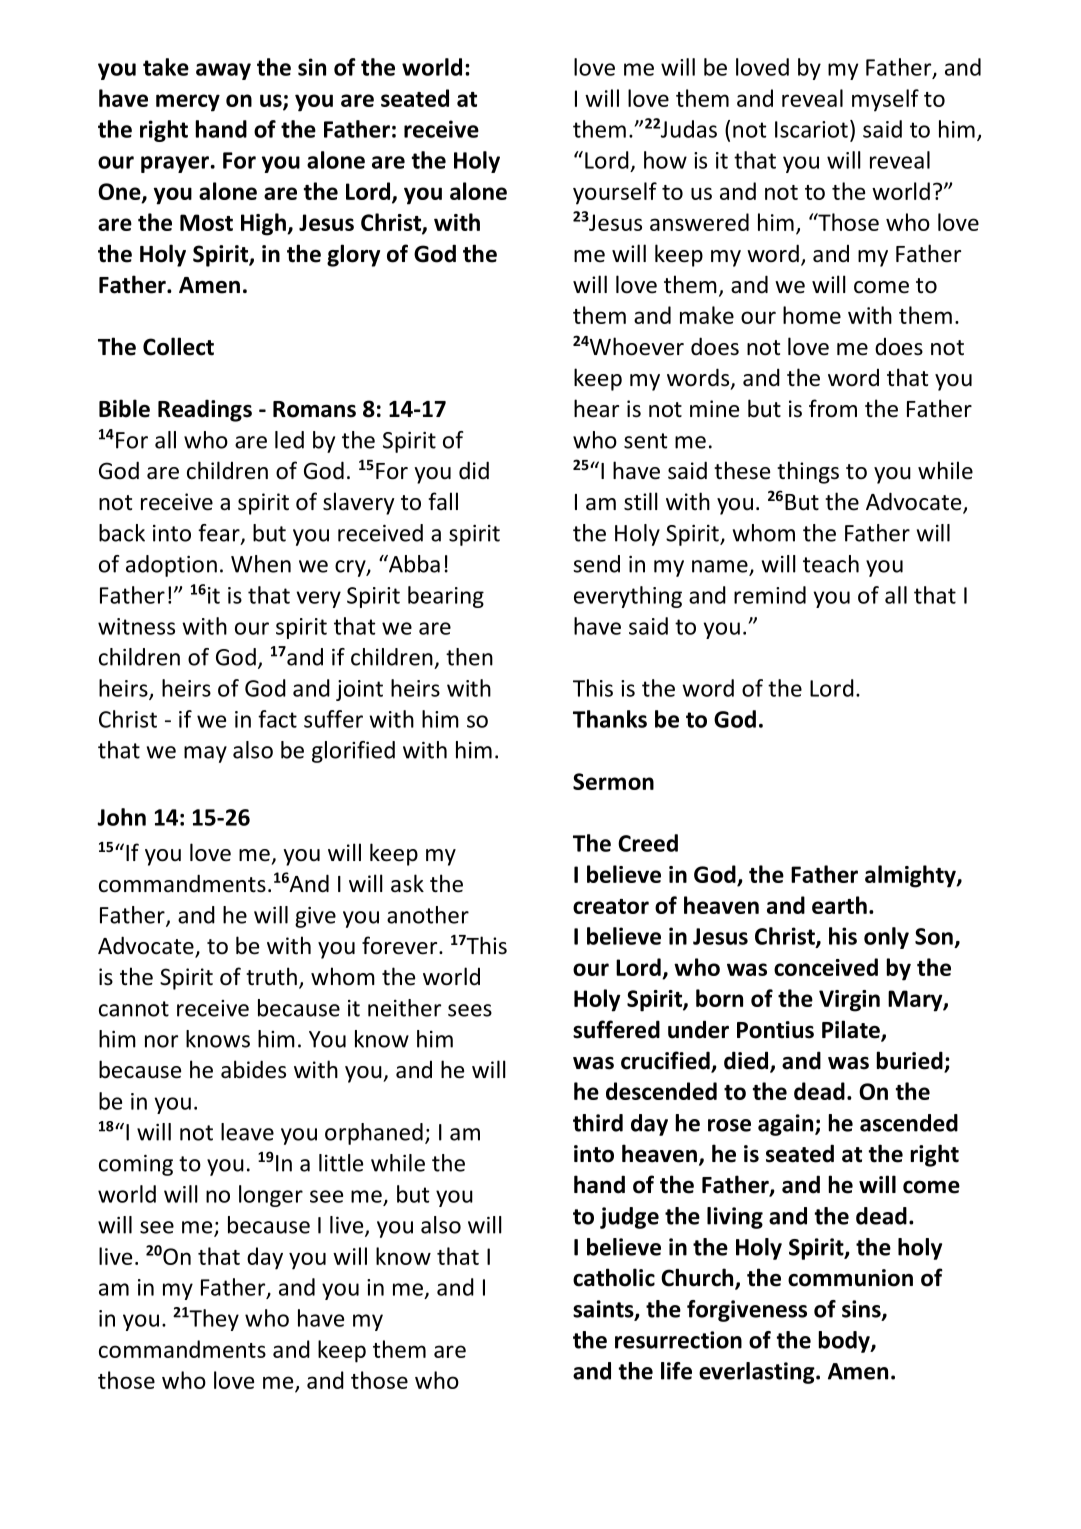  I want to click on mercy, so click(188, 103).
